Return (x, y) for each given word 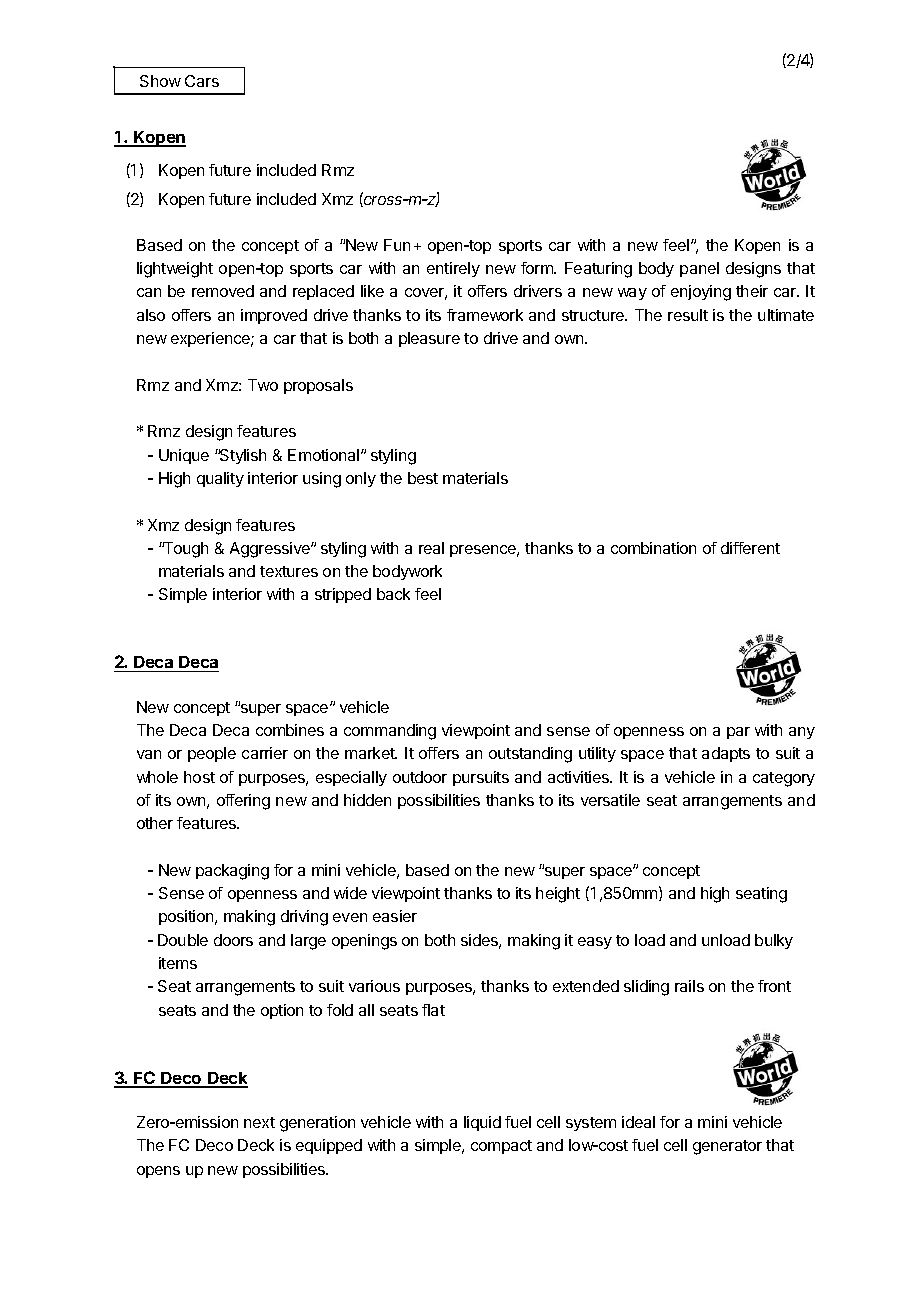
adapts (726, 754)
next (259, 1122)
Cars (202, 81)
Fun (397, 245)
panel (699, 269)
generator (727, 1147)
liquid (482, 1123)
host (199, 777)
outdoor (420, 777)
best (423, 478)
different (750, 548)
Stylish (242, 456)
